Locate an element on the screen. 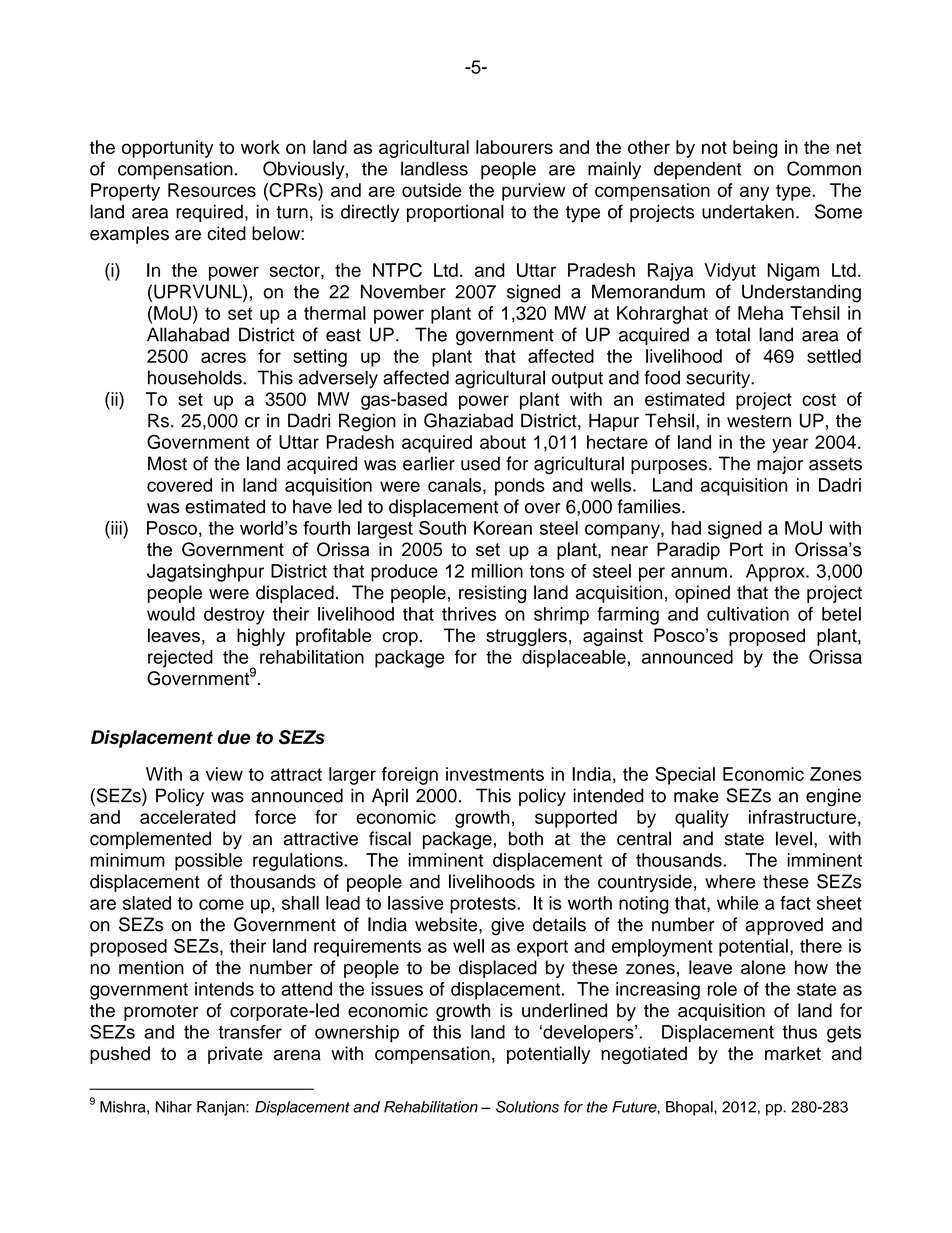 Image resolution: width=952 pixels, height=1233 pixels. make is located at coordinates (696, 795).
